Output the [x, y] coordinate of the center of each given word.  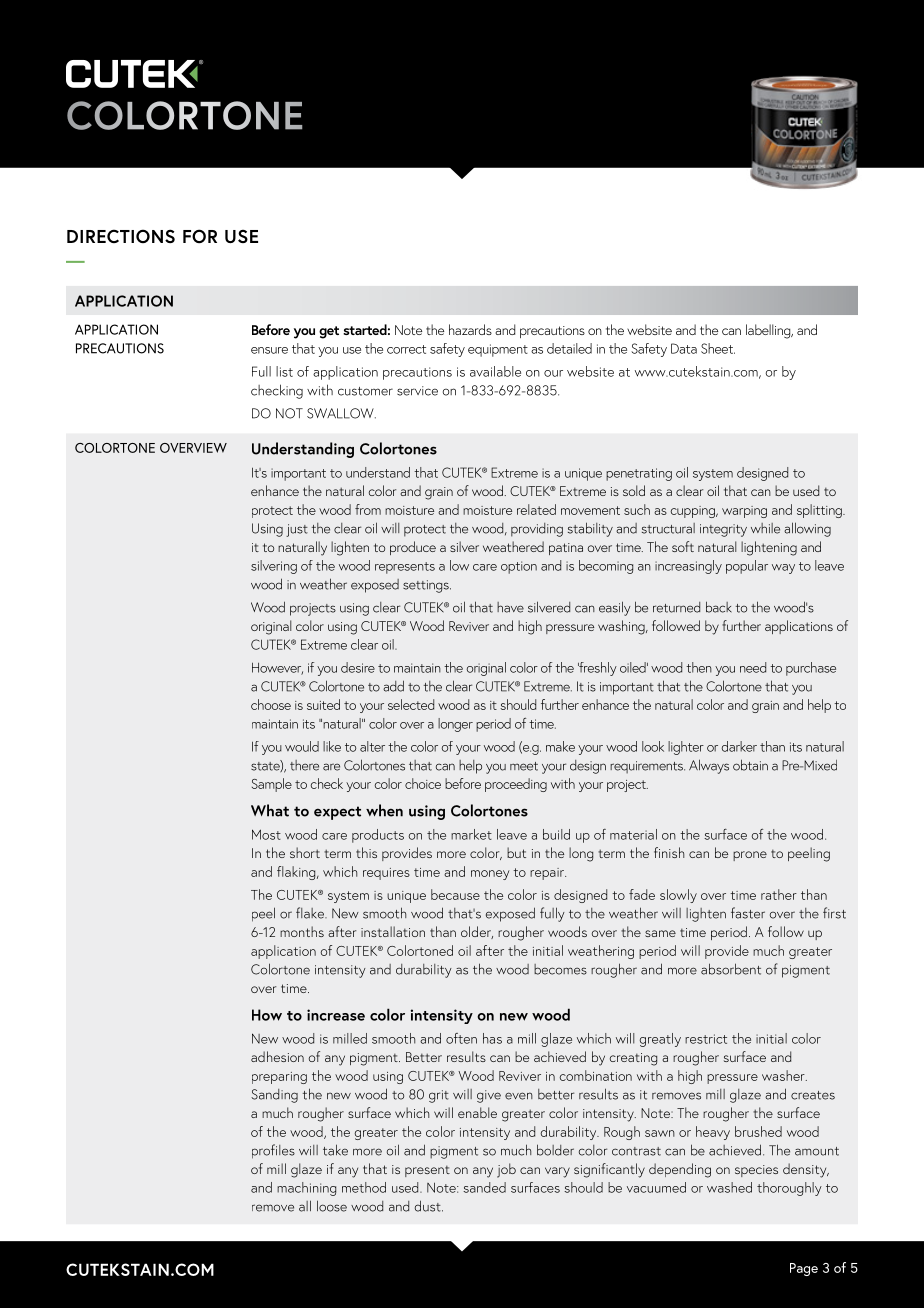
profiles [273, 1151]
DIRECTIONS [121, 236]
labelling [769, 331]
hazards [470, 329]
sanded [484, 1187]
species [756, 1171]
